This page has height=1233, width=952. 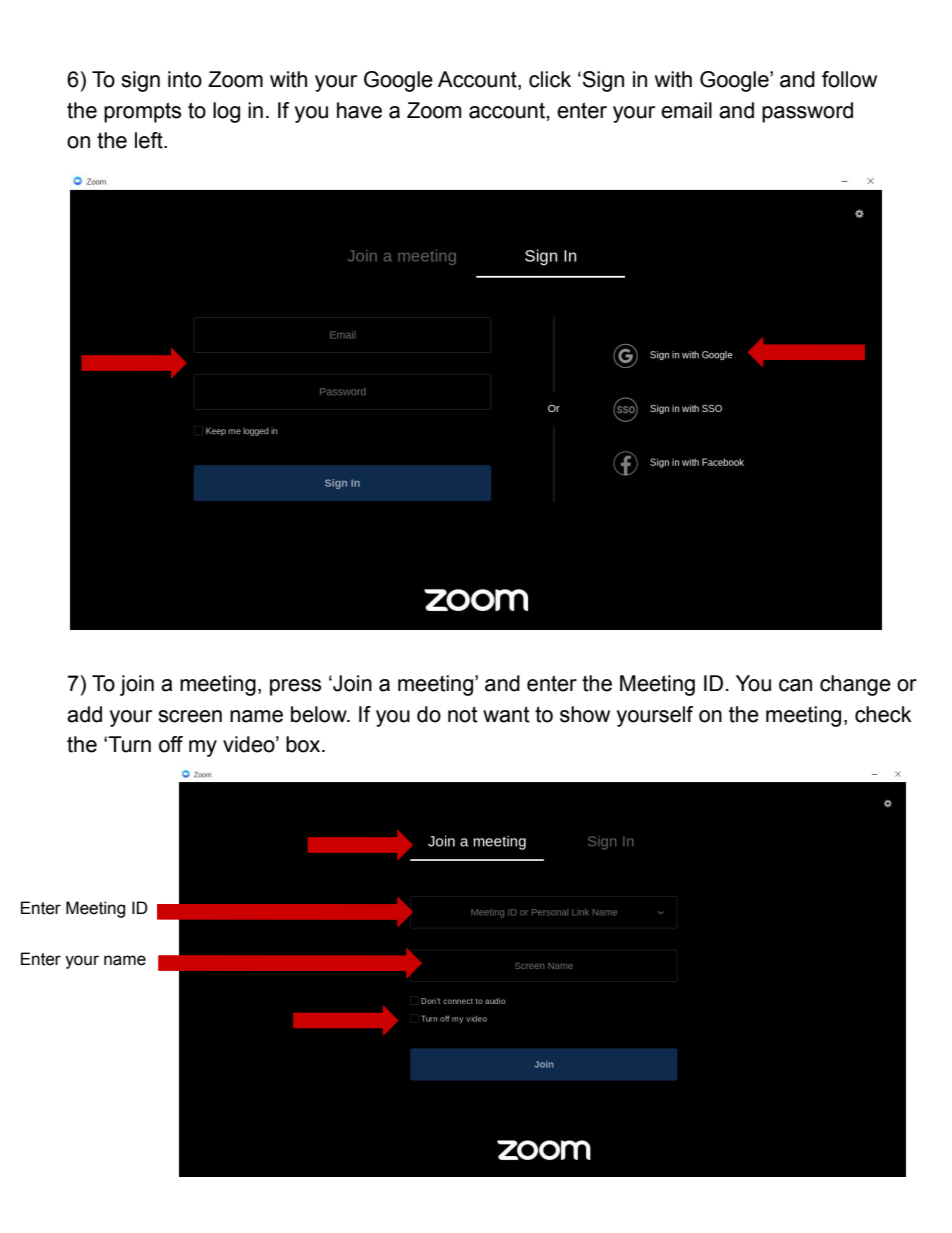 I want to click on left, so click(x=150, y=140).
